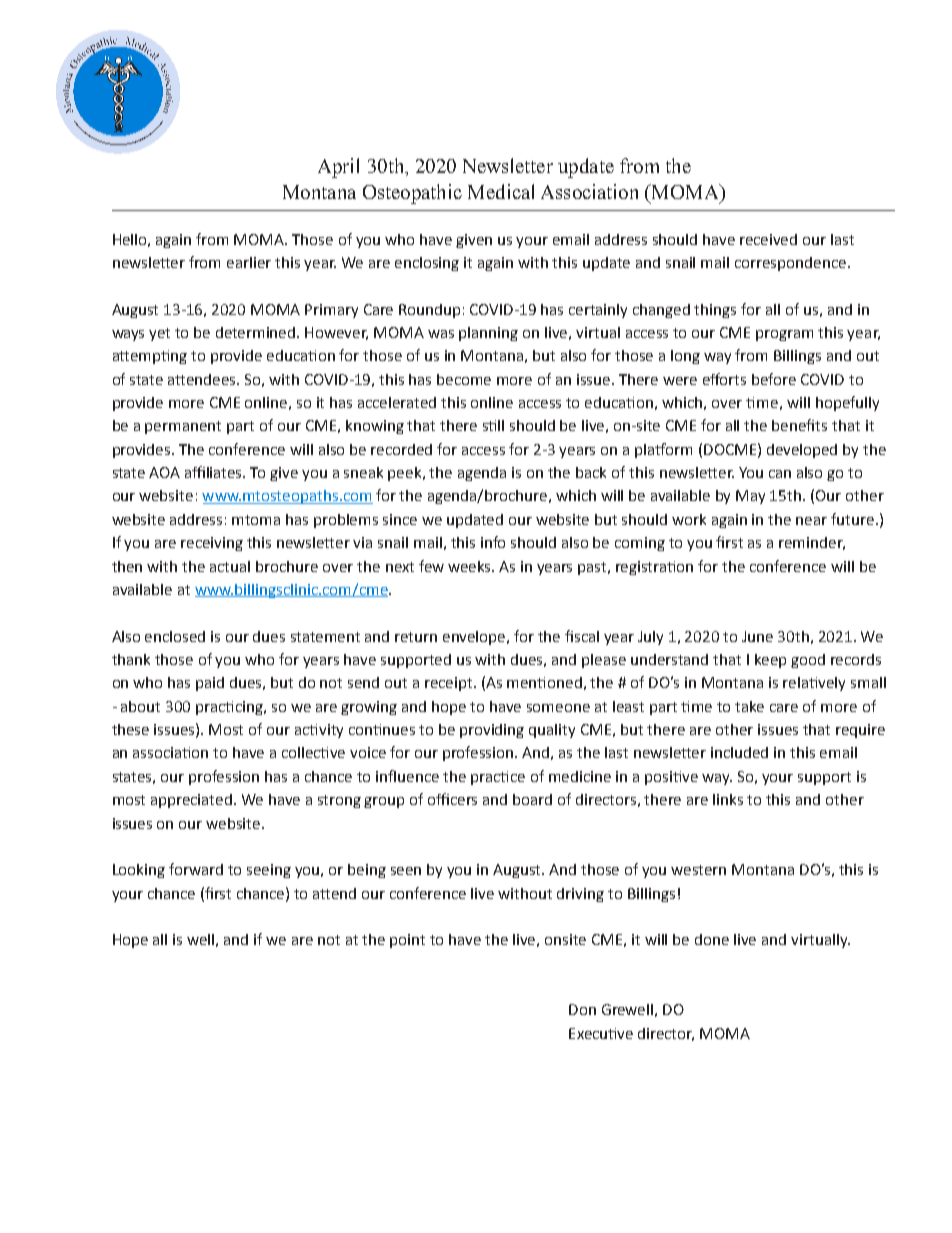 This image has height=1233, width=952. Describe the element at coordinates (768, 239) in the image. I see `received` at that location.
